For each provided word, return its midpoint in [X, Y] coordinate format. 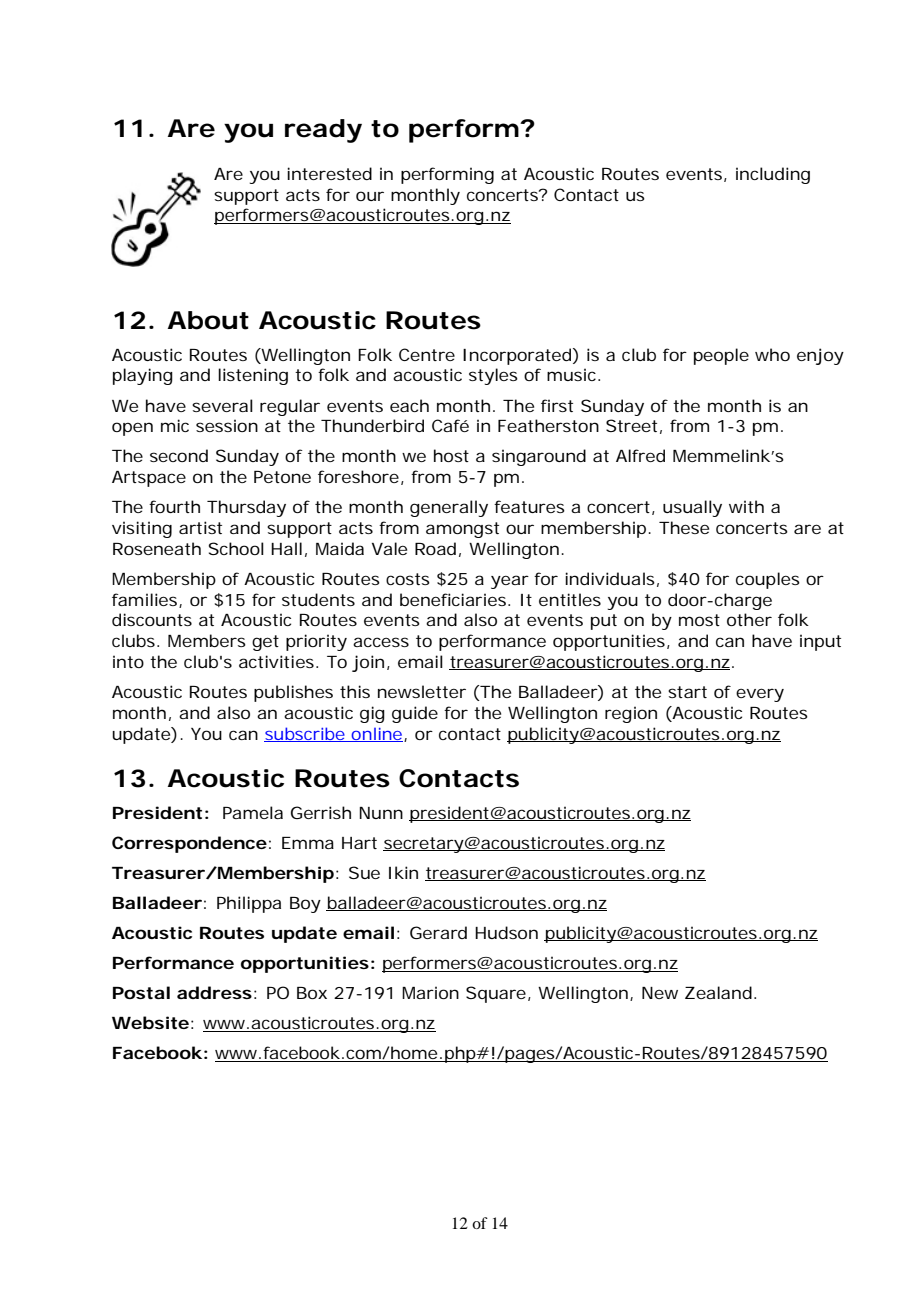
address [214, 992]
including [773, 175]
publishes [293, 693]
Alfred [640, 455]
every [760, 695]
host [451, 455]
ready [323, 131]
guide [415, 714]
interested [329, 173]
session [227, 425]
